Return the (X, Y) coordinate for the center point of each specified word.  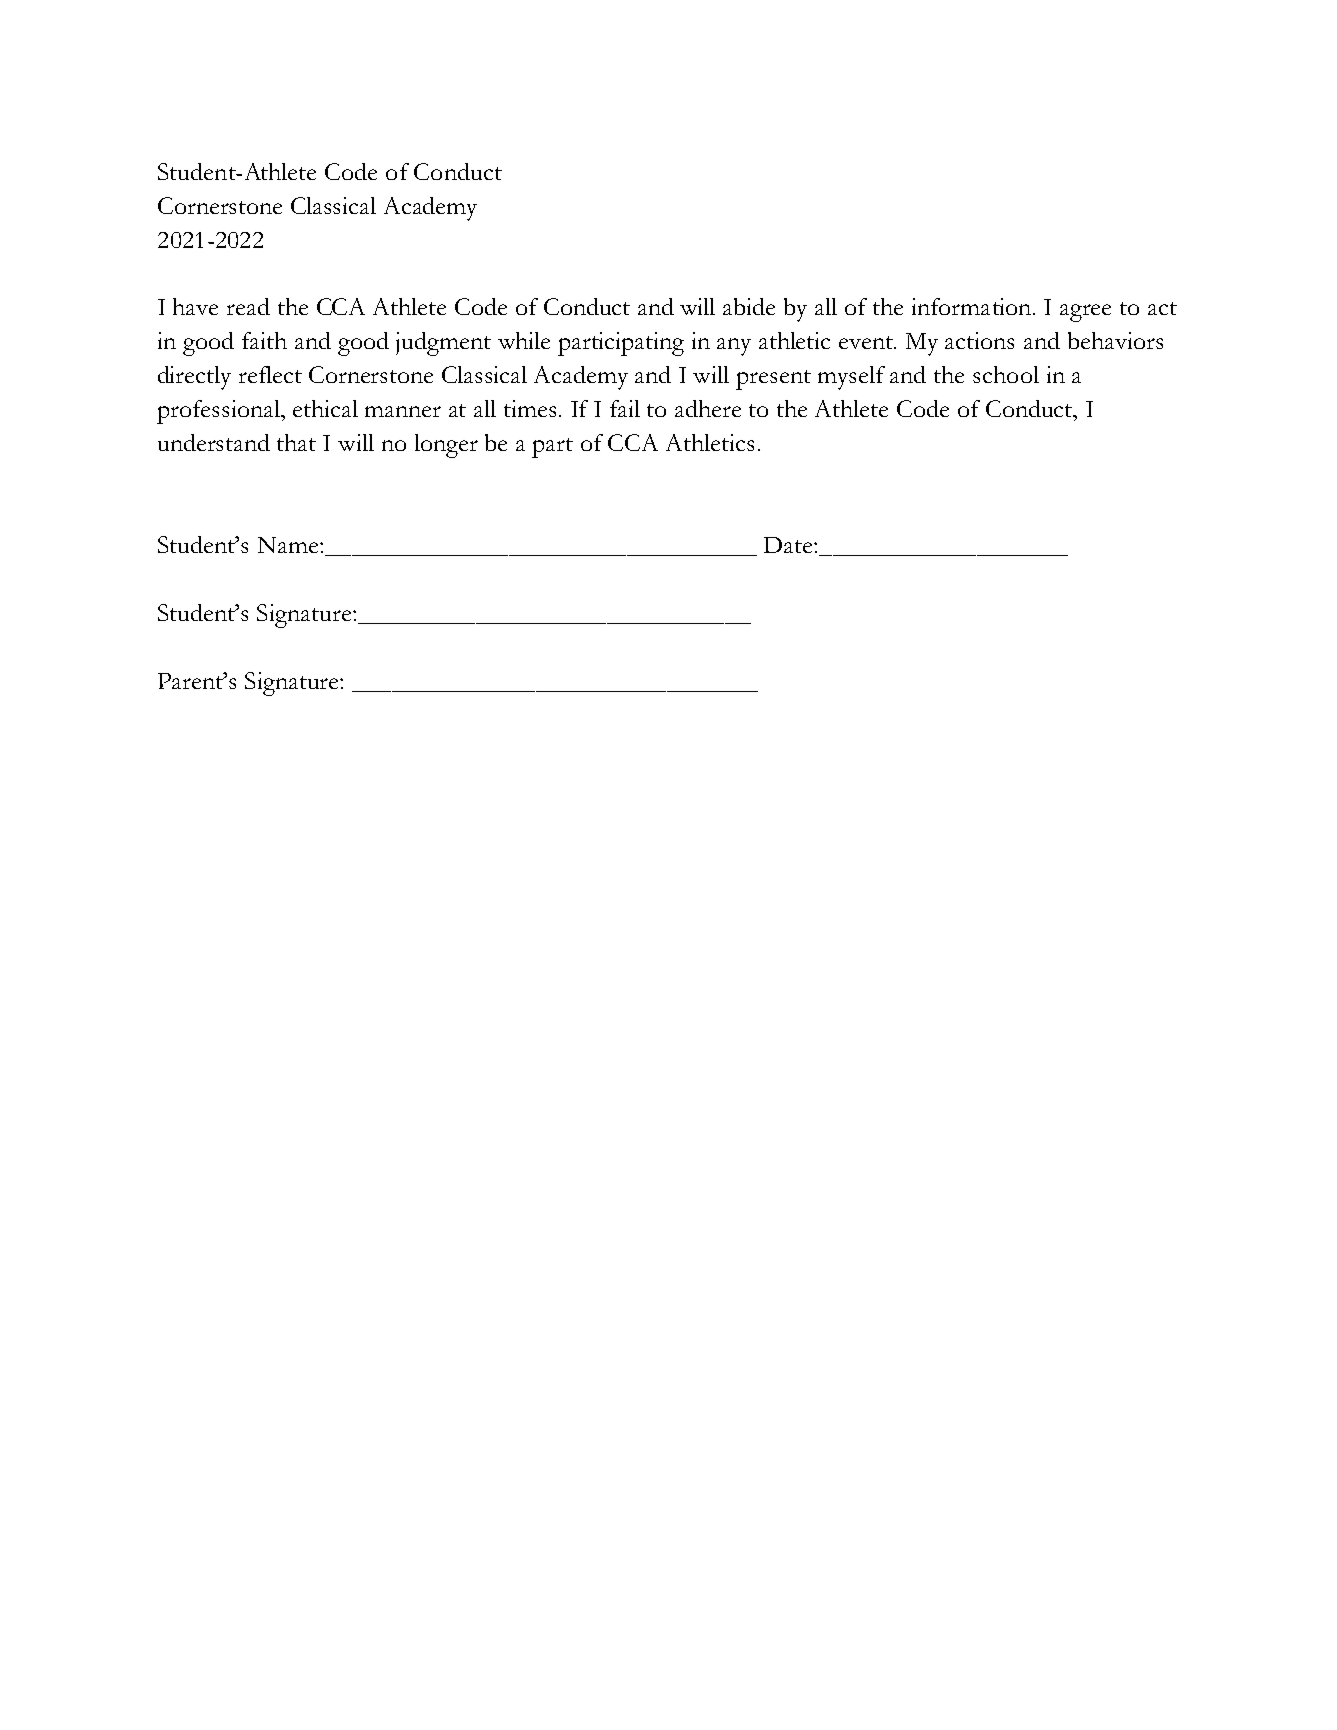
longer (446, 446)
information (973, 306)
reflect (270, 374)
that (296, 442)
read (248, 306)
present (773, 380)
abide (749, 306)
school (1006, 374)
